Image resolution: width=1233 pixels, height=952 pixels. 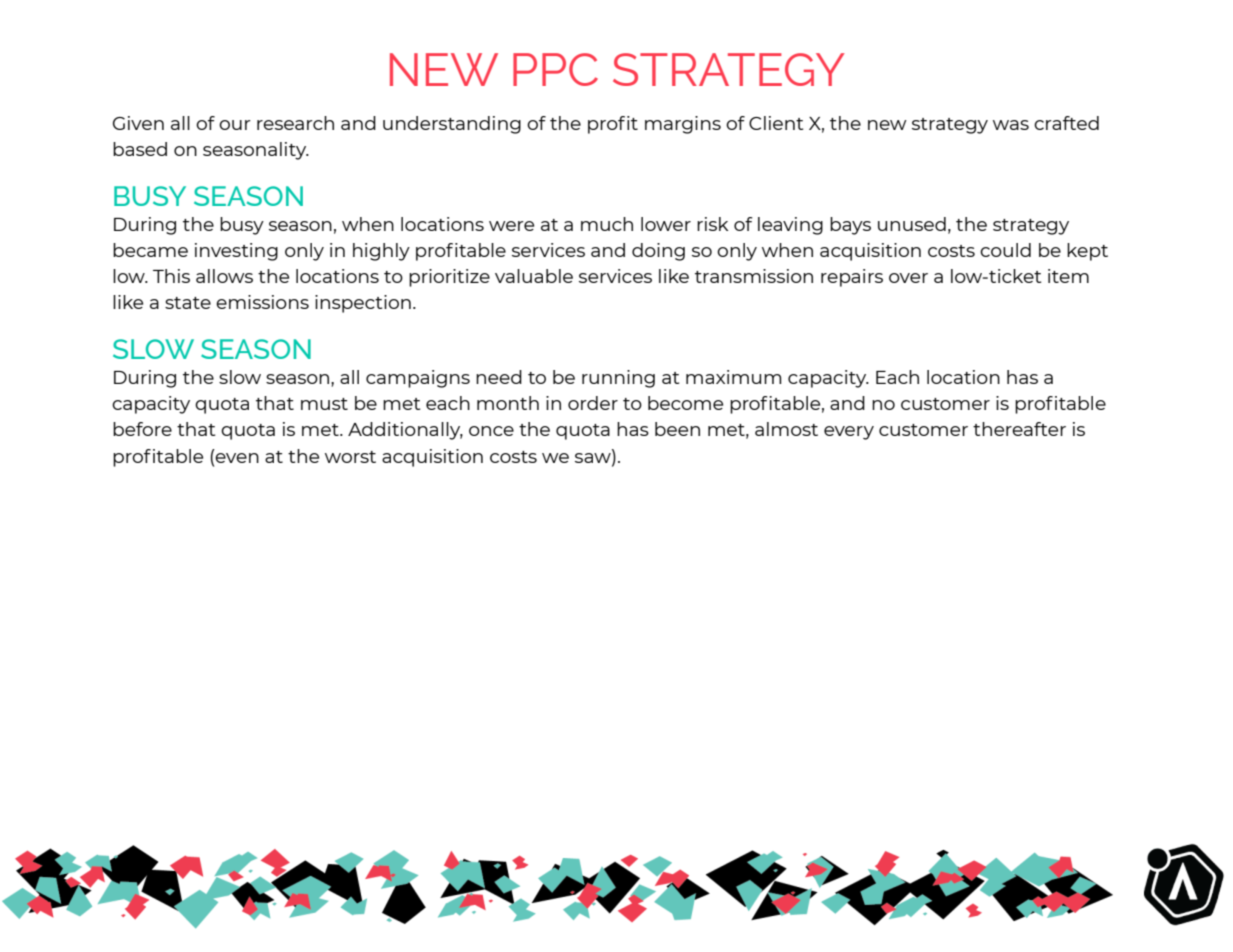 I want to click on even, so click(x=237, y=458).
